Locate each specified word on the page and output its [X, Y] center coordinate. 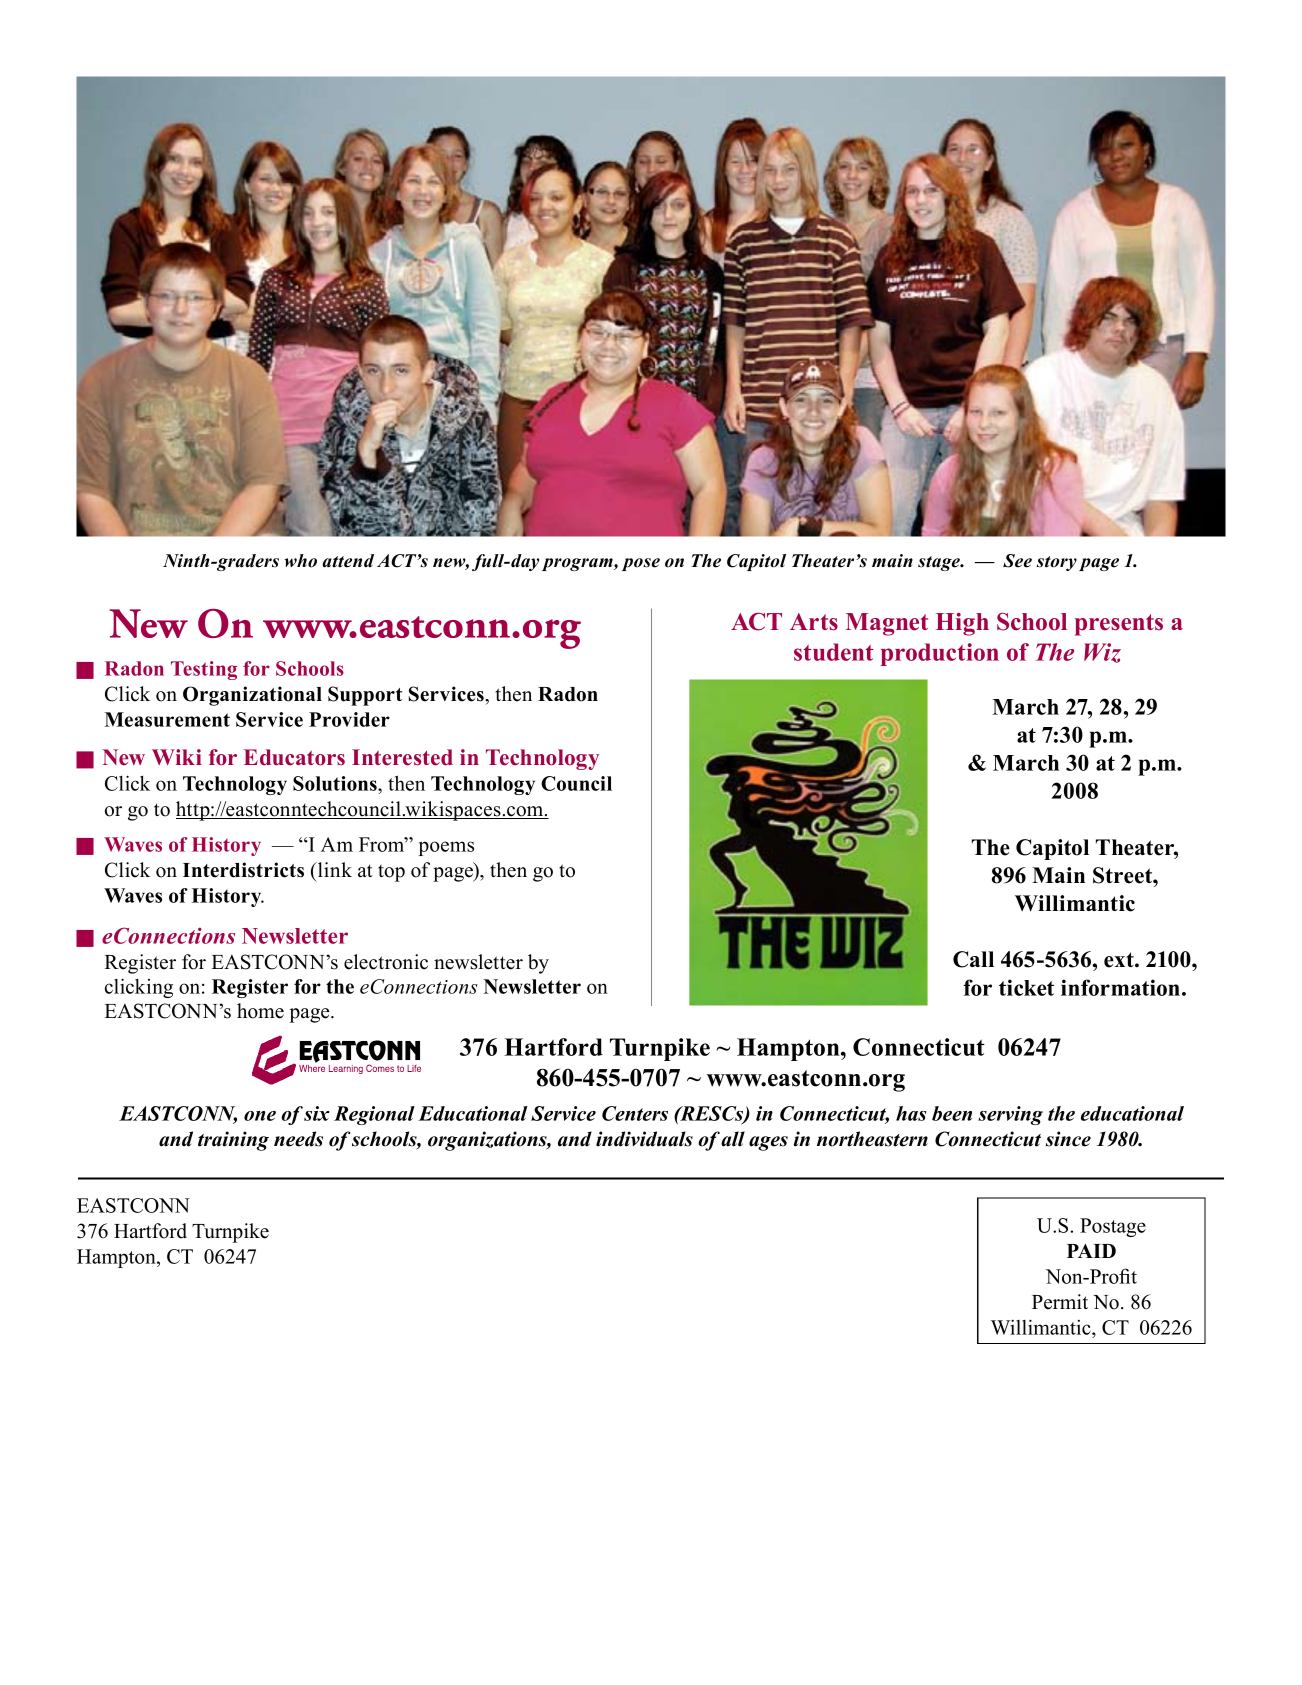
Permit [1060, 1302]
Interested [402, 757]
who [301, 561]
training [233, 1141]
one [260, 1116]
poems [446, 848]
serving [1010, 1115]
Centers [635, 1113]
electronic [386, 962]
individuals [644, 1139]
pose [641, 564]
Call [973, 959]
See [1017, 561]
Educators [294, 757]
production [940, 654]
